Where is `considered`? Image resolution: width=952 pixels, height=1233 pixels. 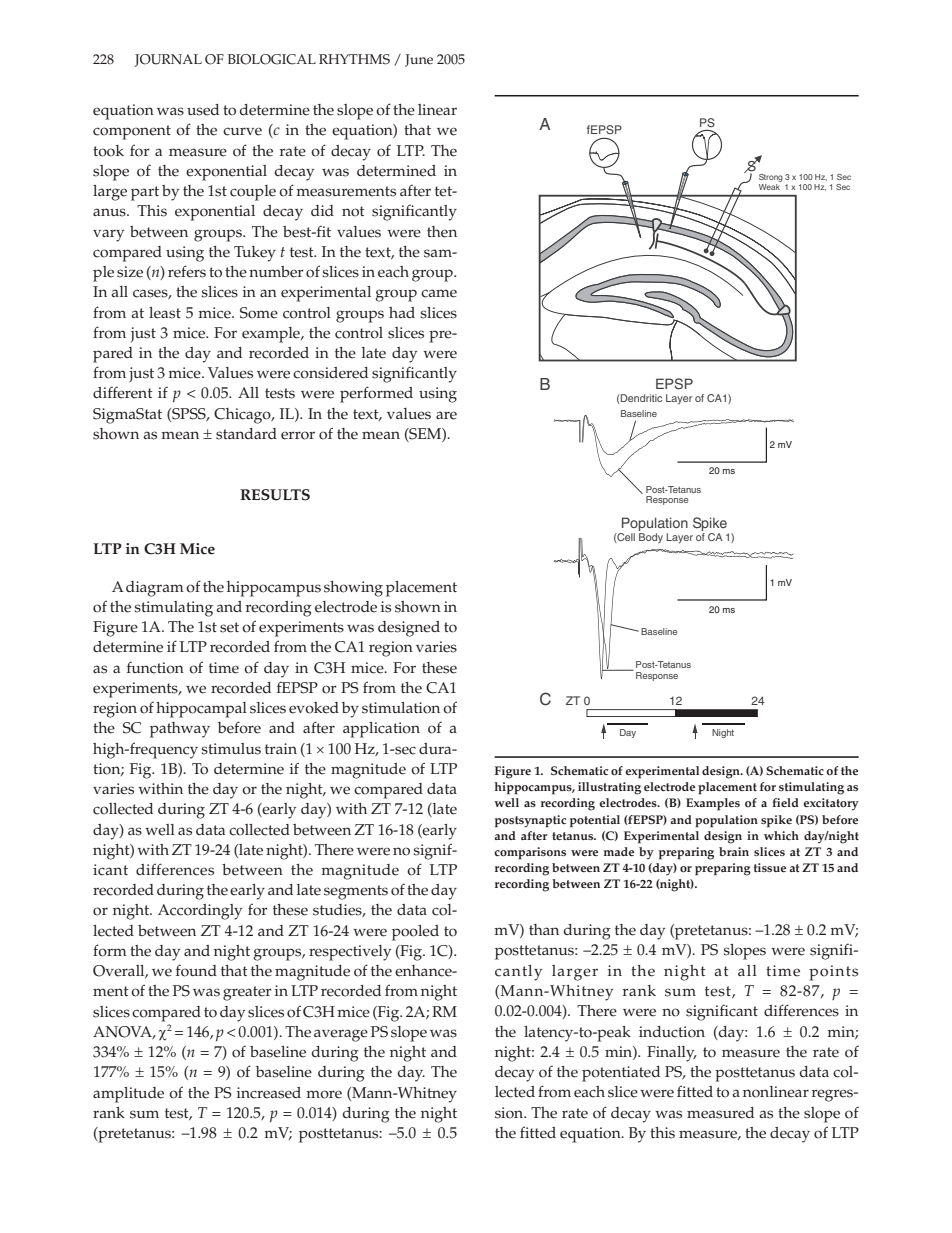 considered is located at coordinates (330, 373).
